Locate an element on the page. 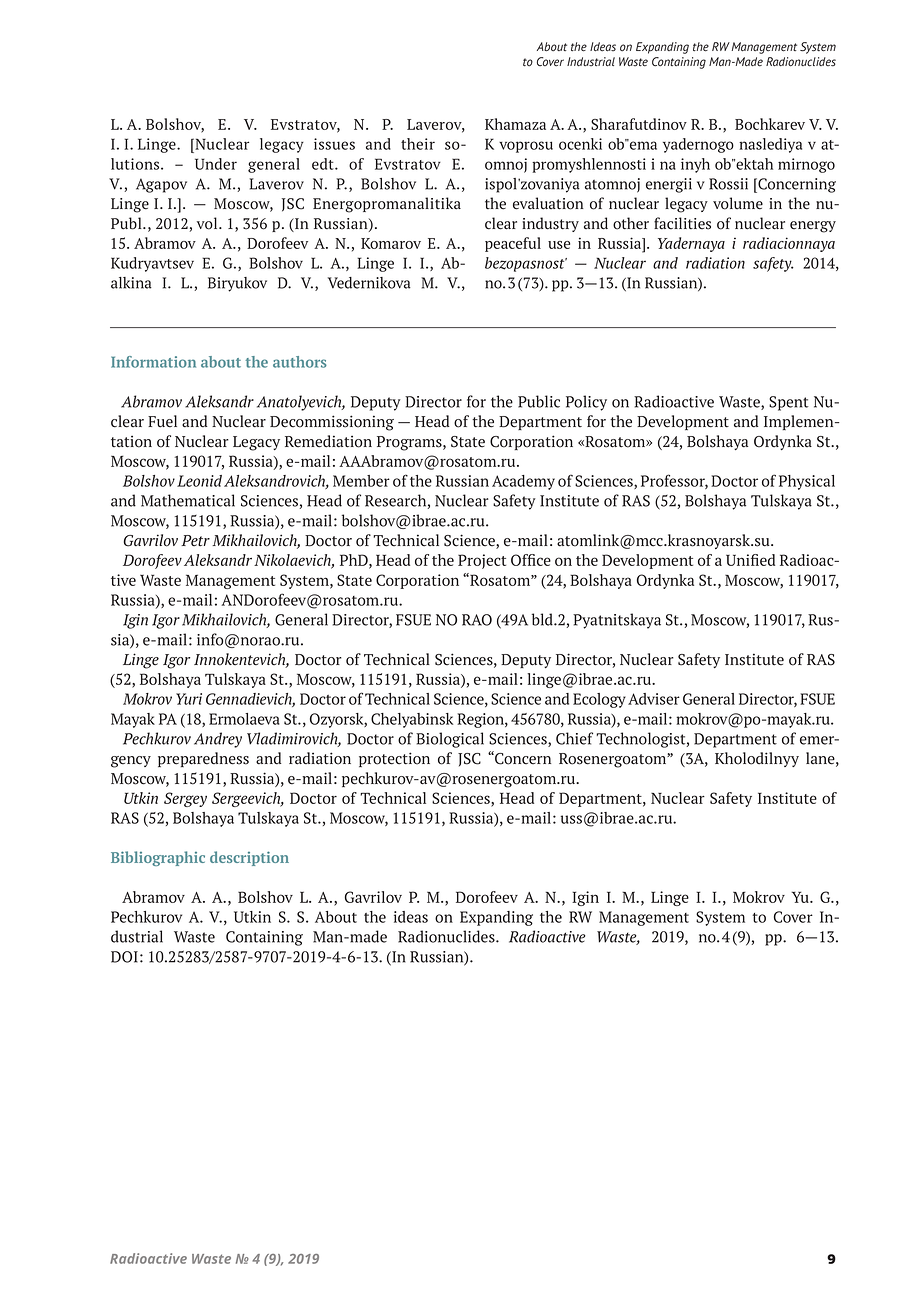 The image size is (924, 1308). Rossii is located at coordinates (728, 184).
